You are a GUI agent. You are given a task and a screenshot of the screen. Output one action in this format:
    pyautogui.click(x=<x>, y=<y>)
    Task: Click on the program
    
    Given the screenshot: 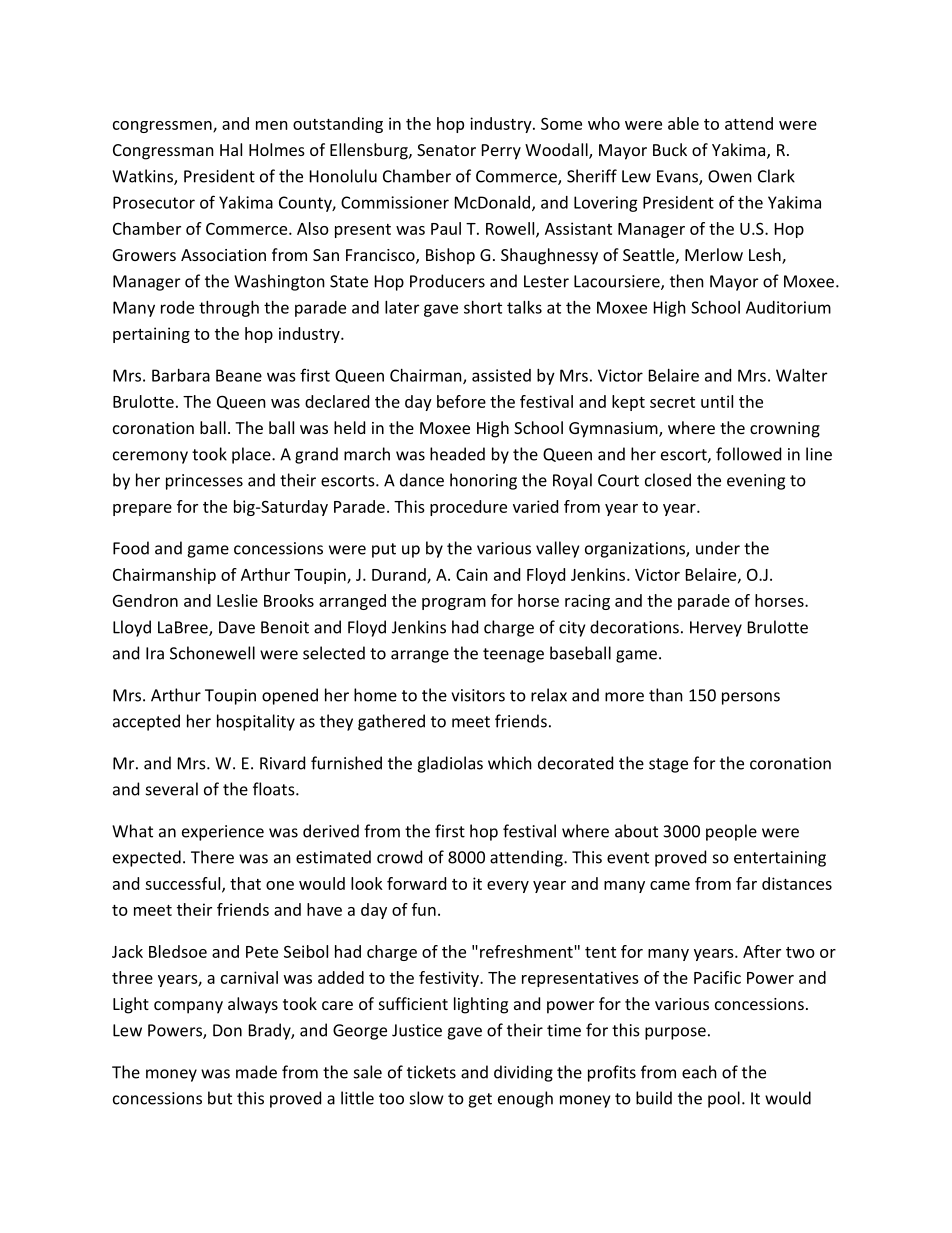 What is the action you would take?
    pyautogui.click(x=454, y=604)
